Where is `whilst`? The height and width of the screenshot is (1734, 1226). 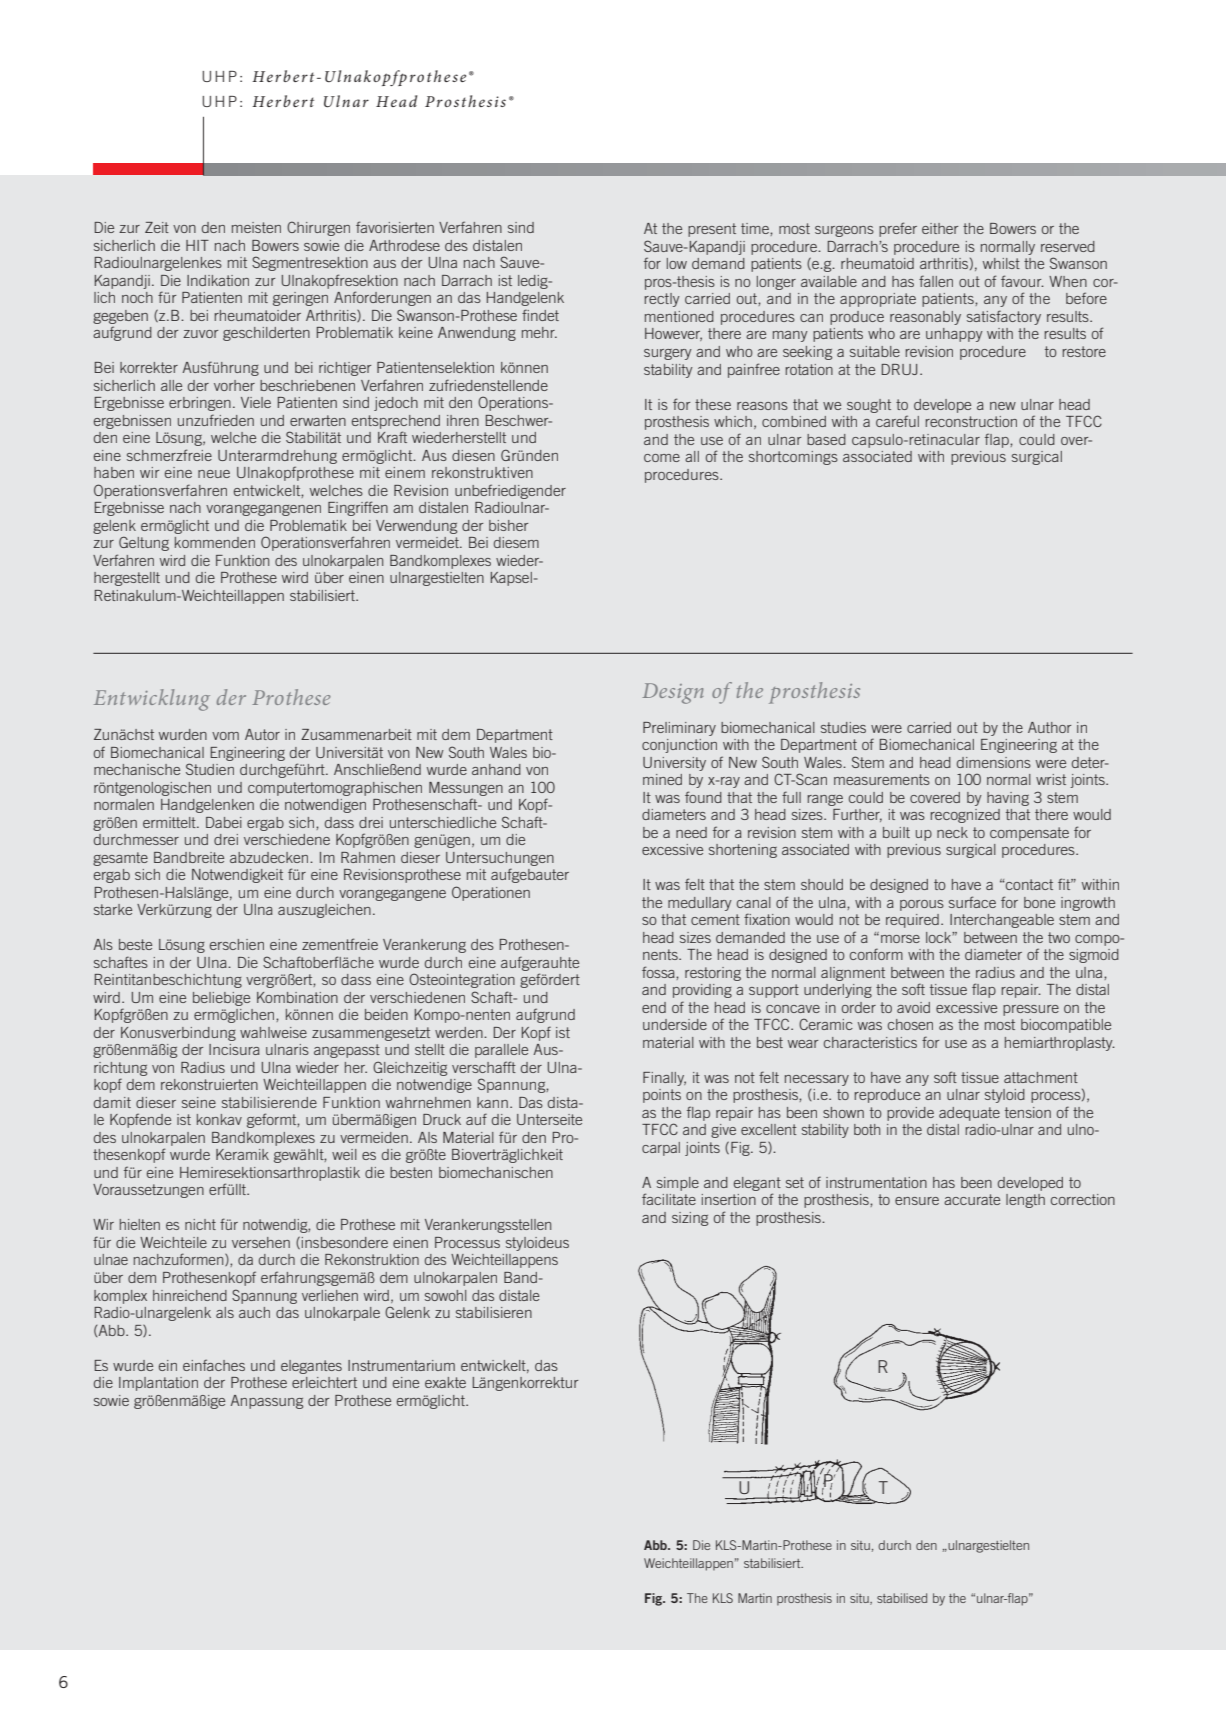 whilst is located at coordinates (1001, 263).
